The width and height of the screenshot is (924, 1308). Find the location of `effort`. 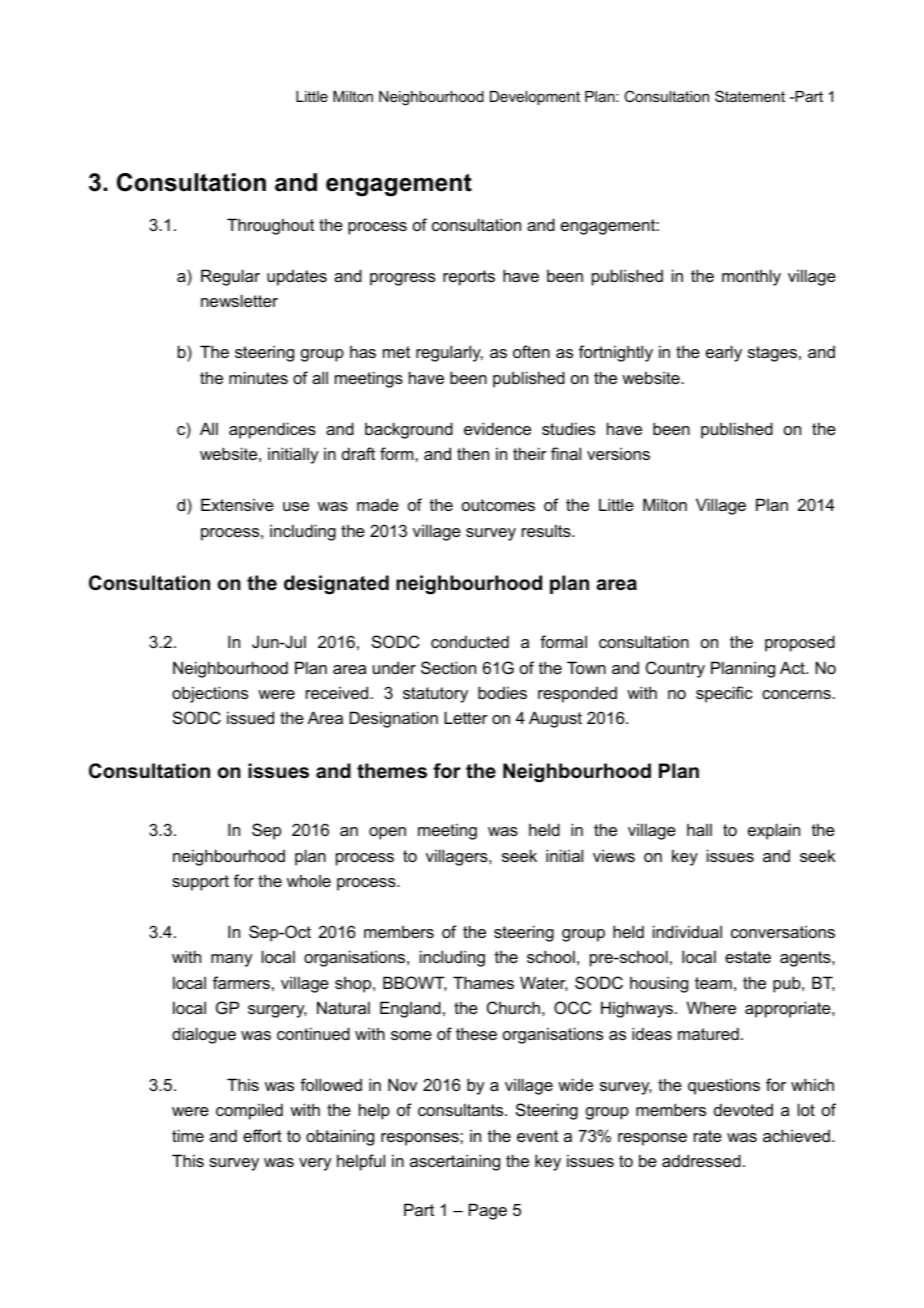

effort is located at coordinates (262, 1135).
